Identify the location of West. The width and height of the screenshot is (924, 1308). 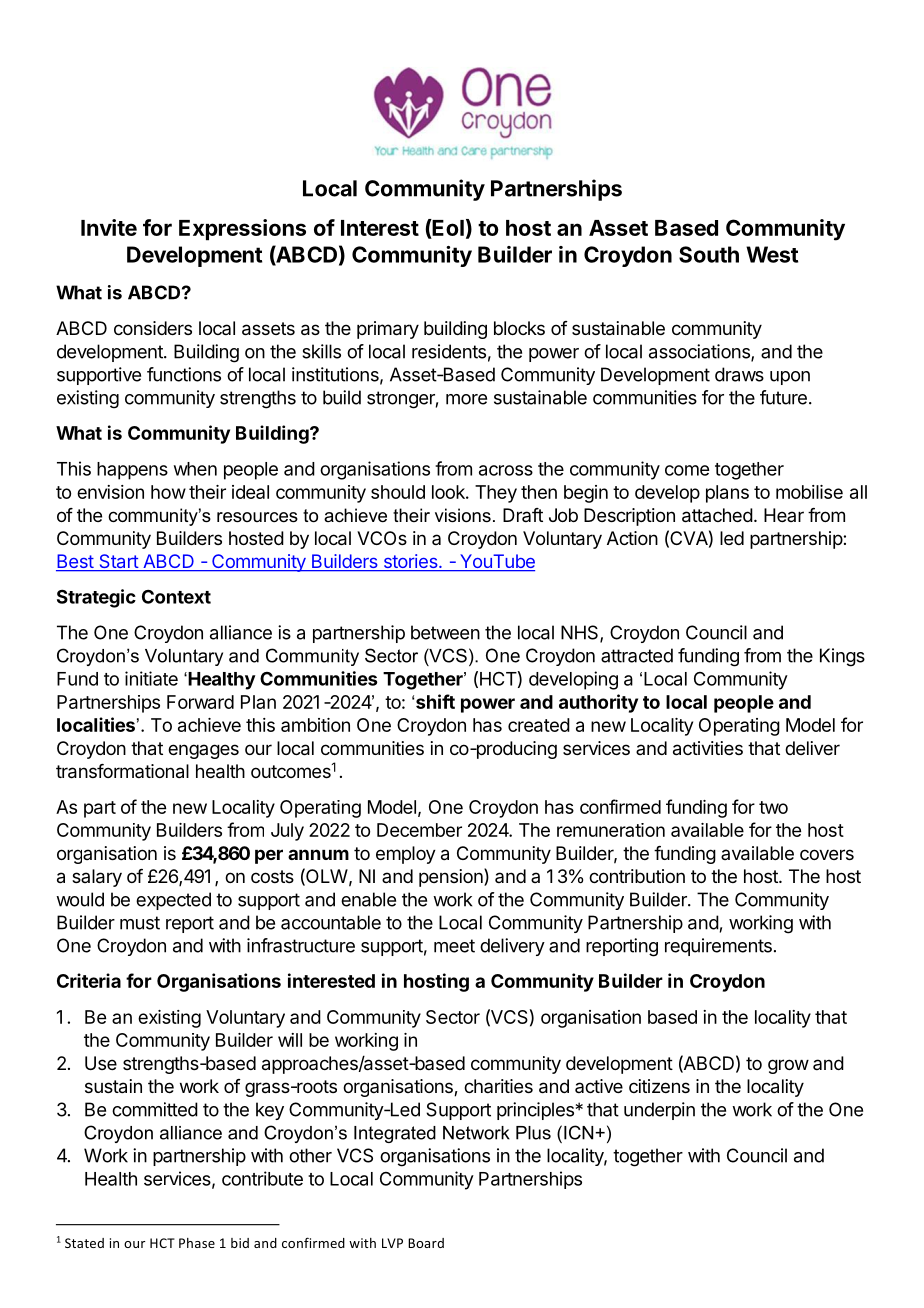
(772, 254).
